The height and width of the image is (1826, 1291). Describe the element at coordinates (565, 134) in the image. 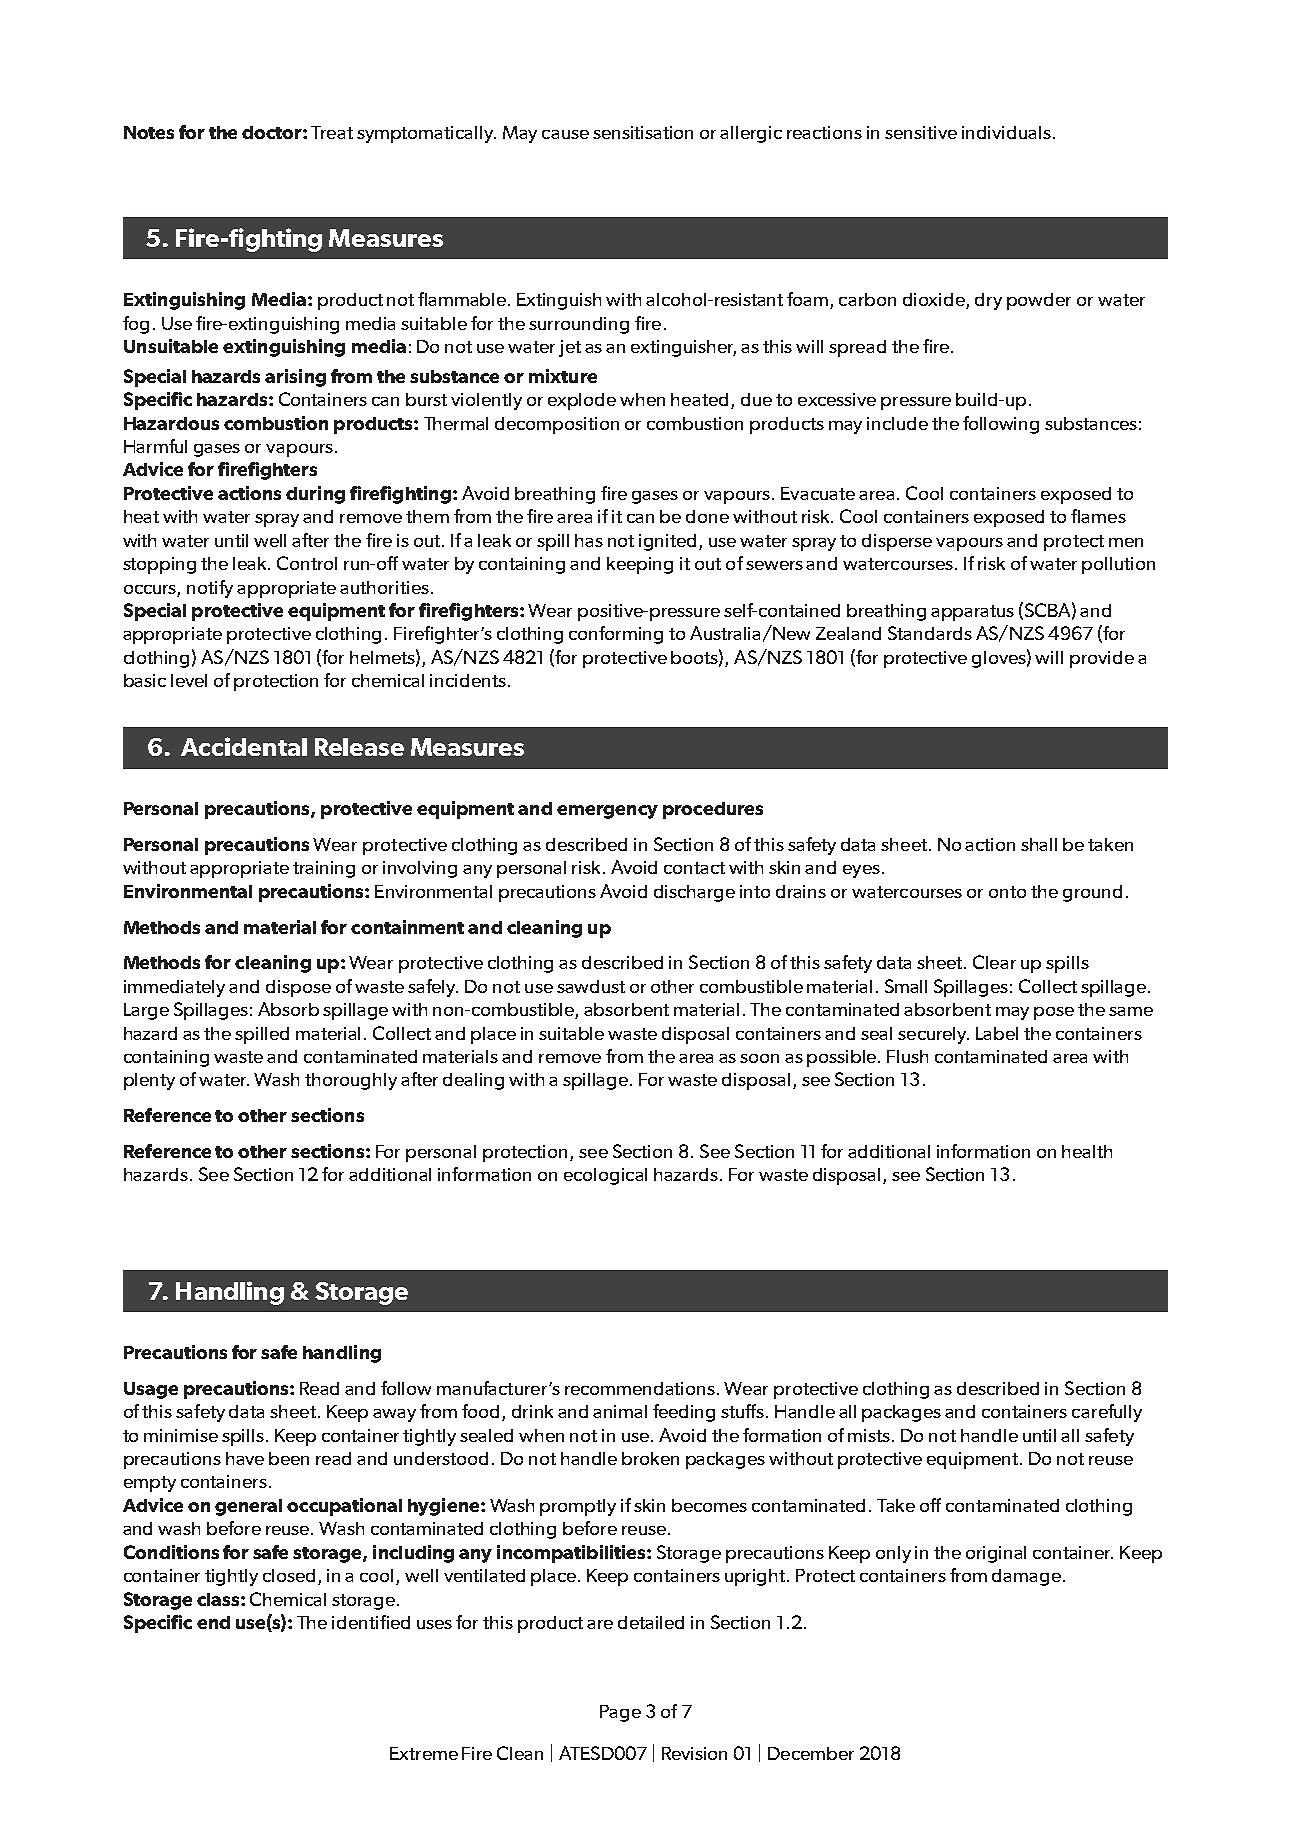

I see `cause` at that location.
